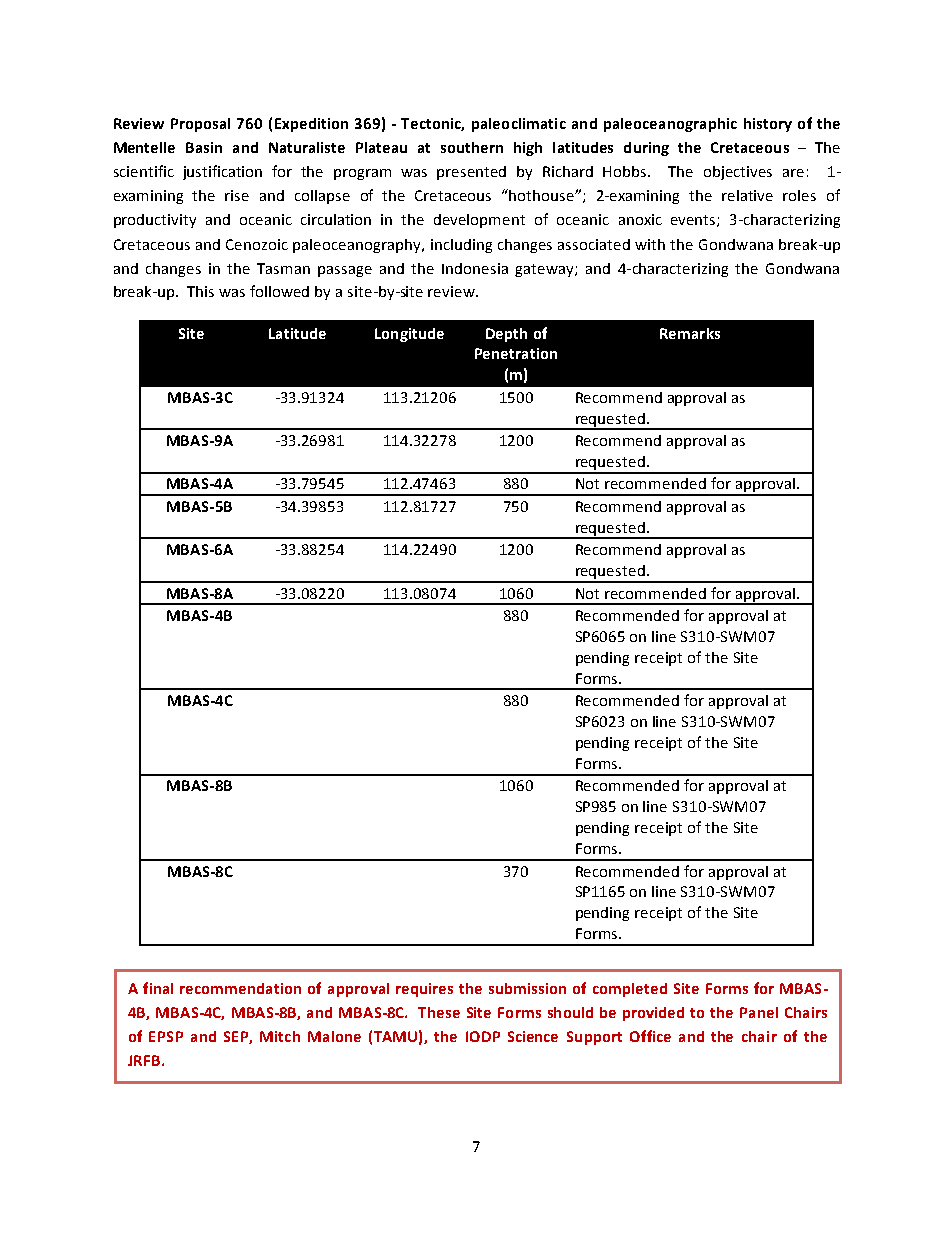  I want to click on This, so click(200, 291).
